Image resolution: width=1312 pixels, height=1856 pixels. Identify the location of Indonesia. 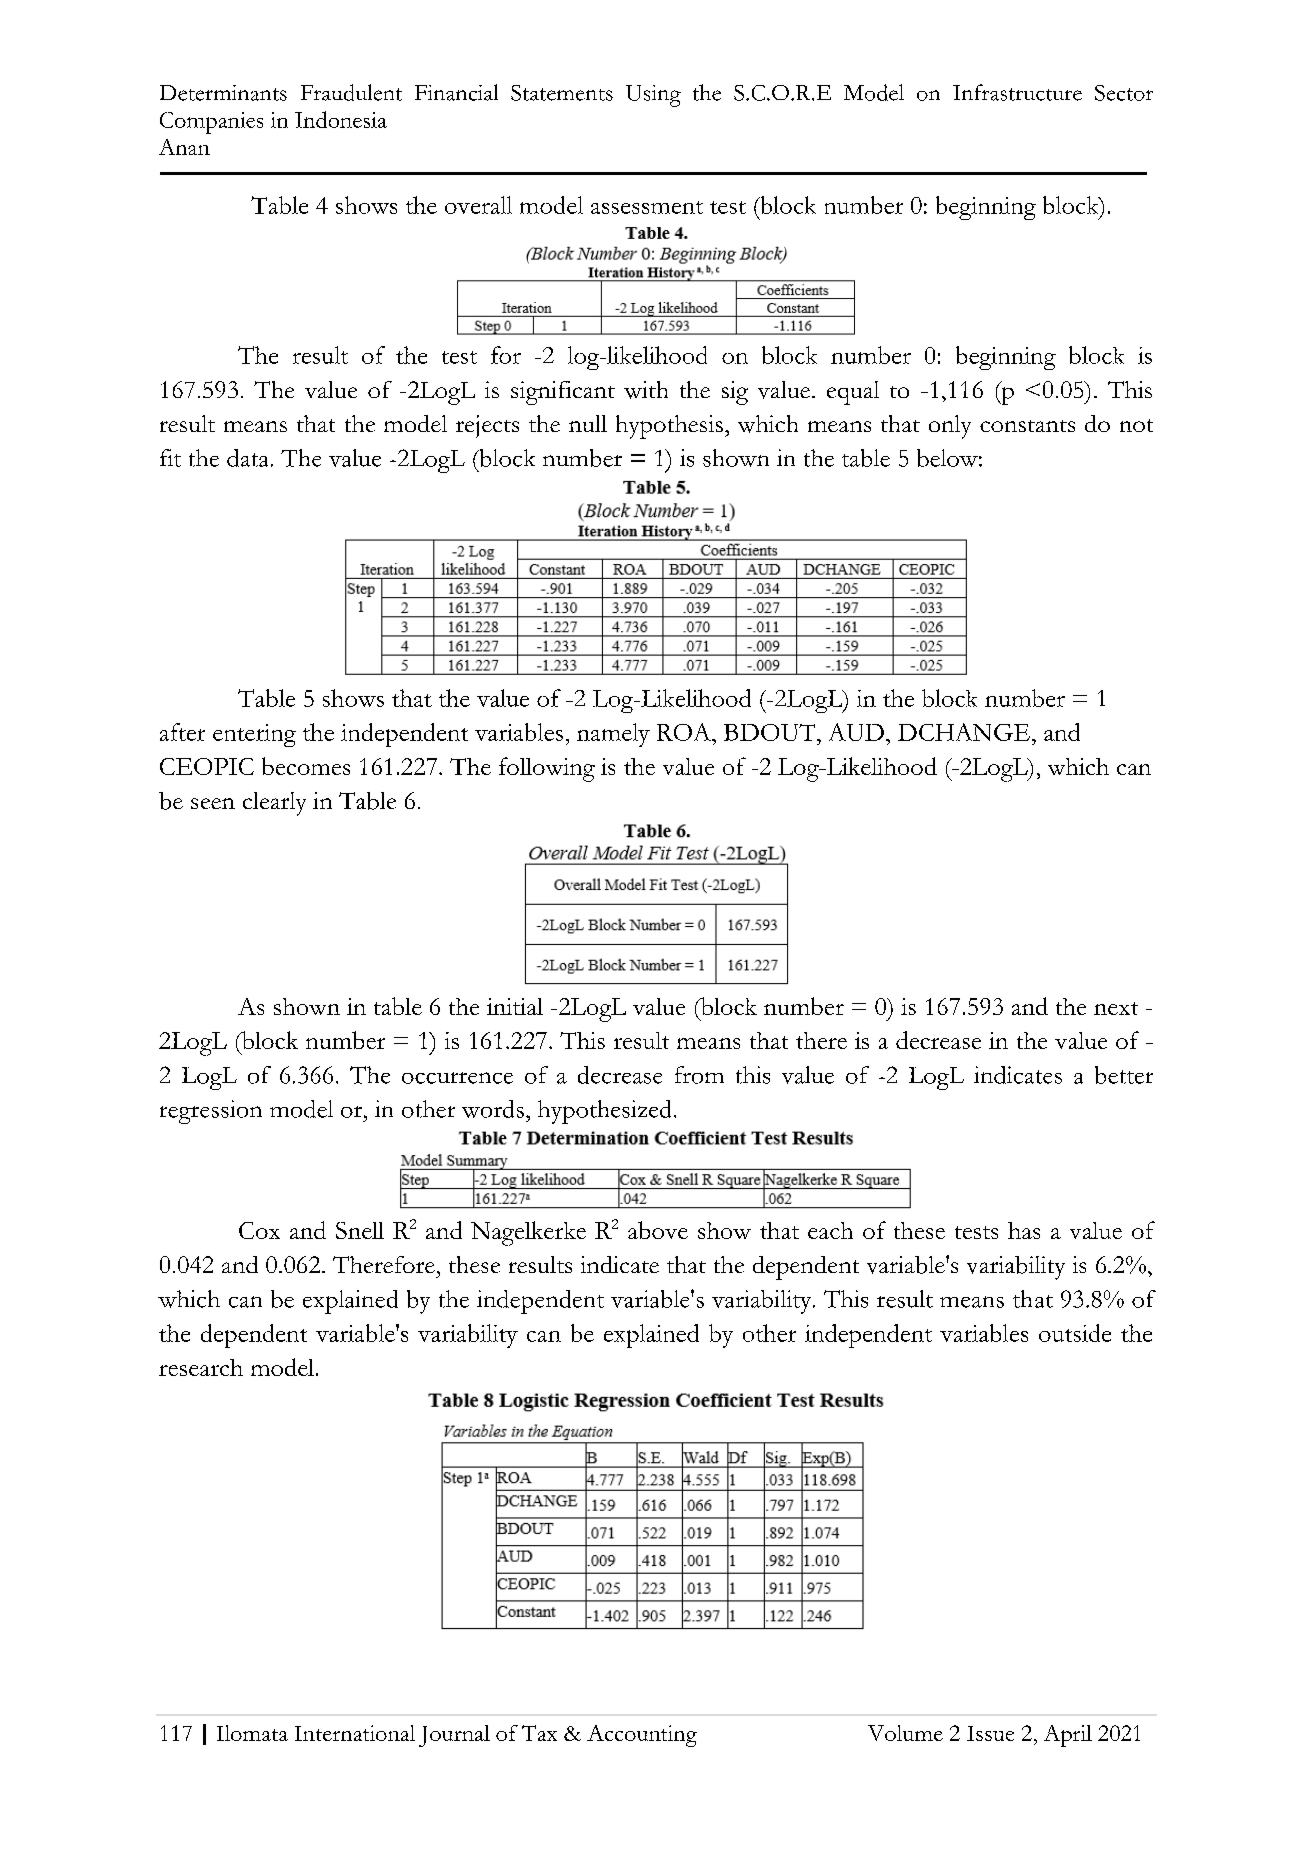
(341, 119).
